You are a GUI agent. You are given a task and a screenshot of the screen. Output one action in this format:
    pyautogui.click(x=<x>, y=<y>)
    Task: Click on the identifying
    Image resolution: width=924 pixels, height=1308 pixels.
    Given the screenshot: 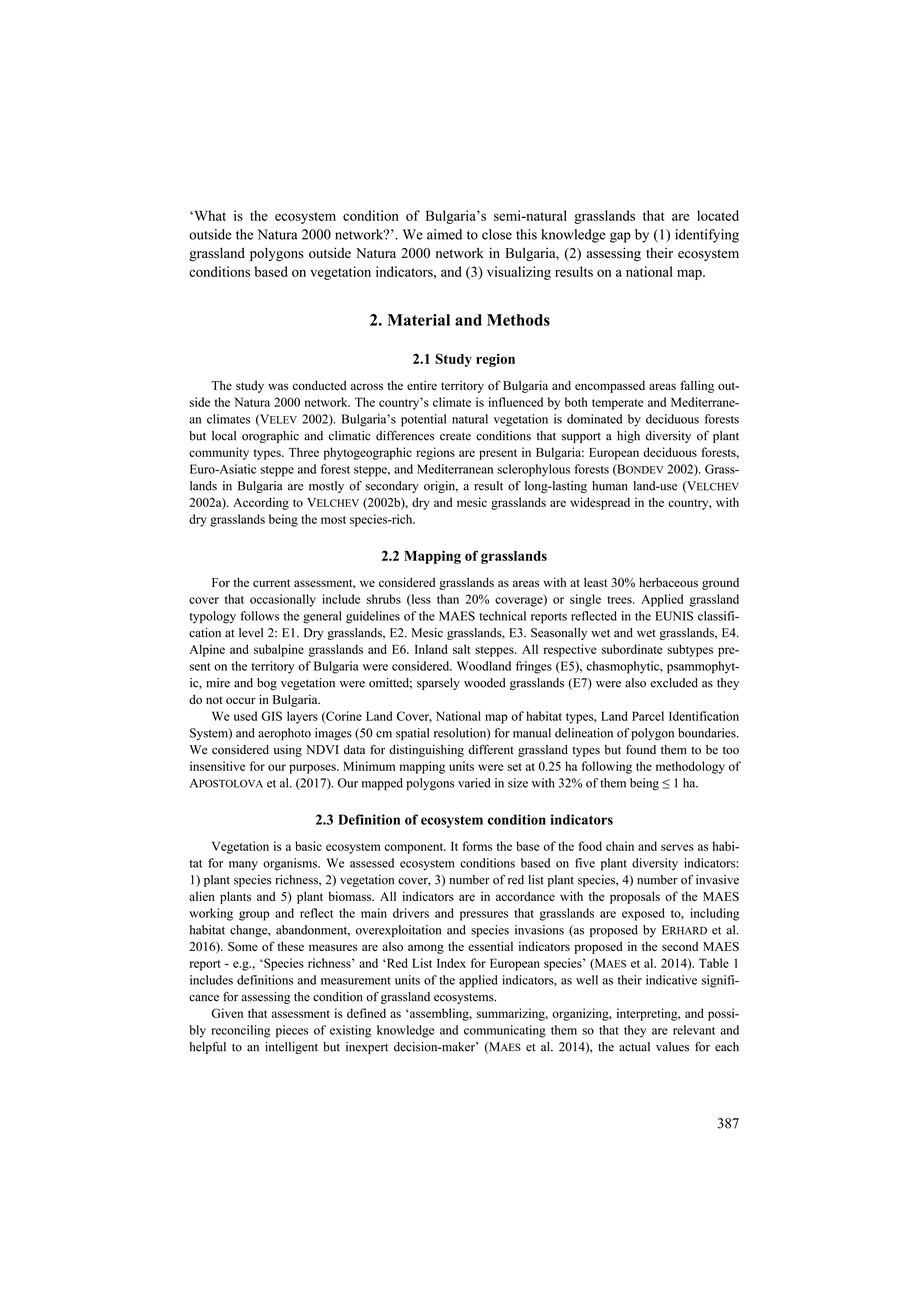 What is the action you would take?
    pyautogui.click(x=707, y=236)
